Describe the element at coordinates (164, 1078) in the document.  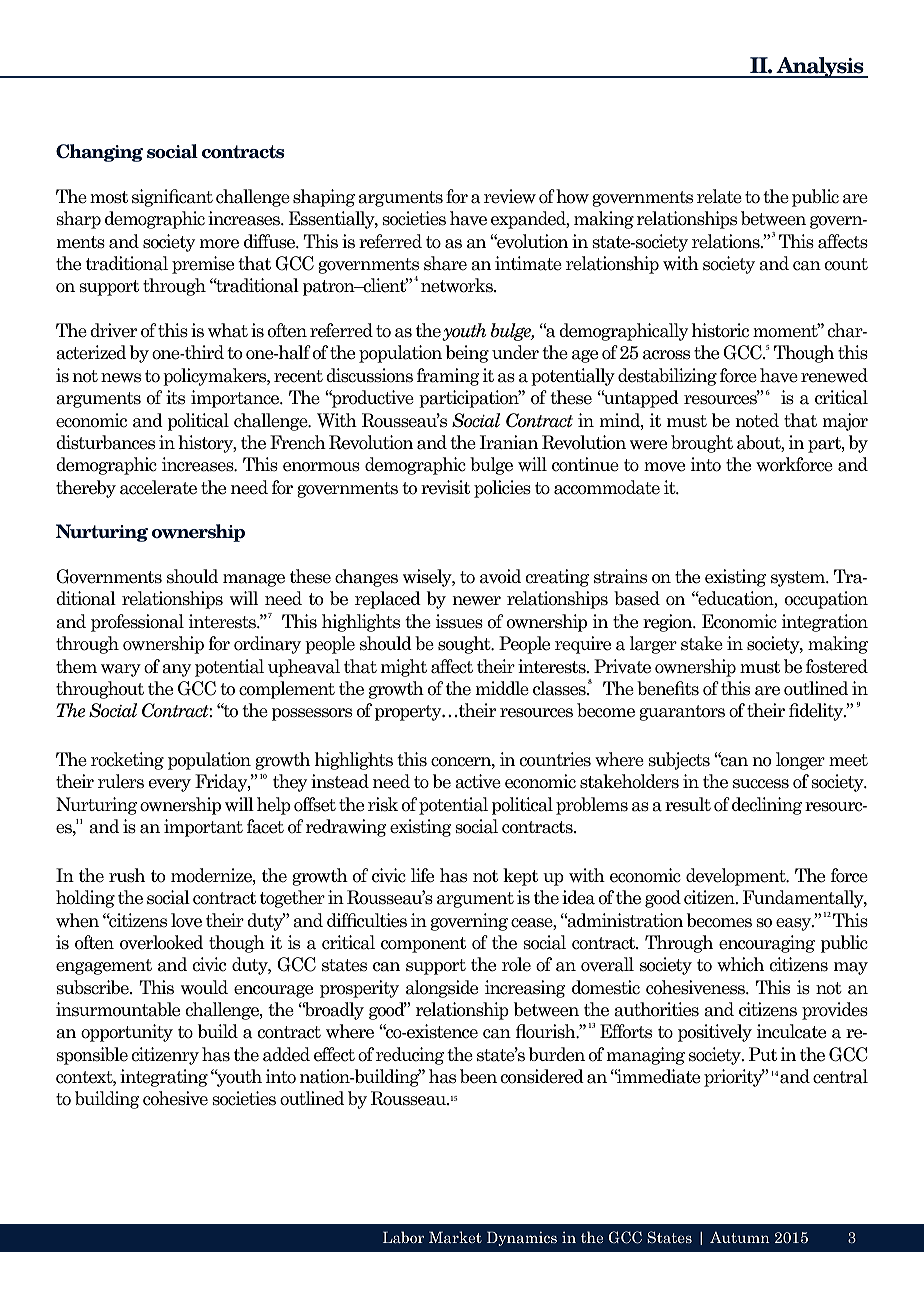
I see `integrating` at that location.
